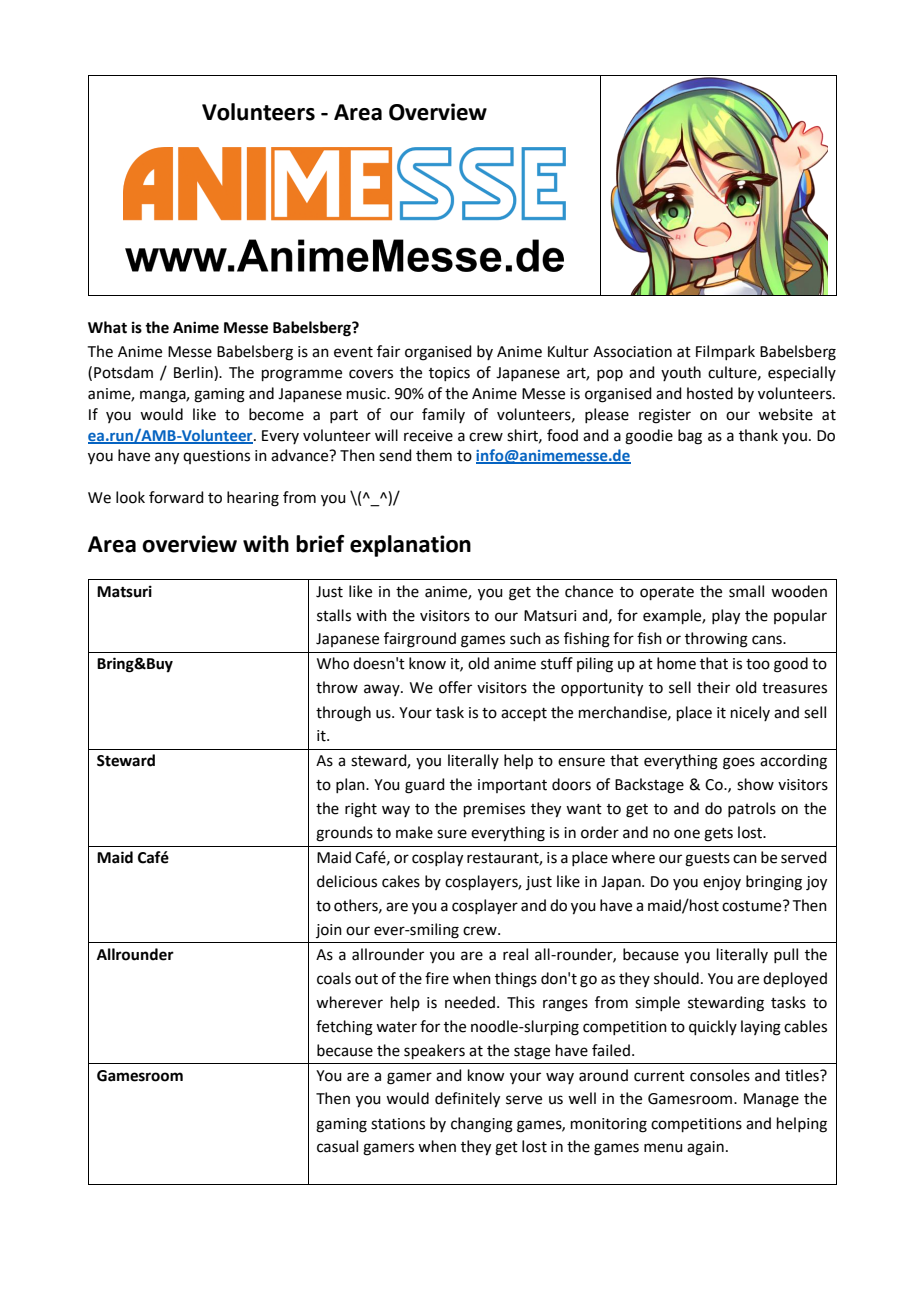  I want to click on topics, so click(449, 374).
